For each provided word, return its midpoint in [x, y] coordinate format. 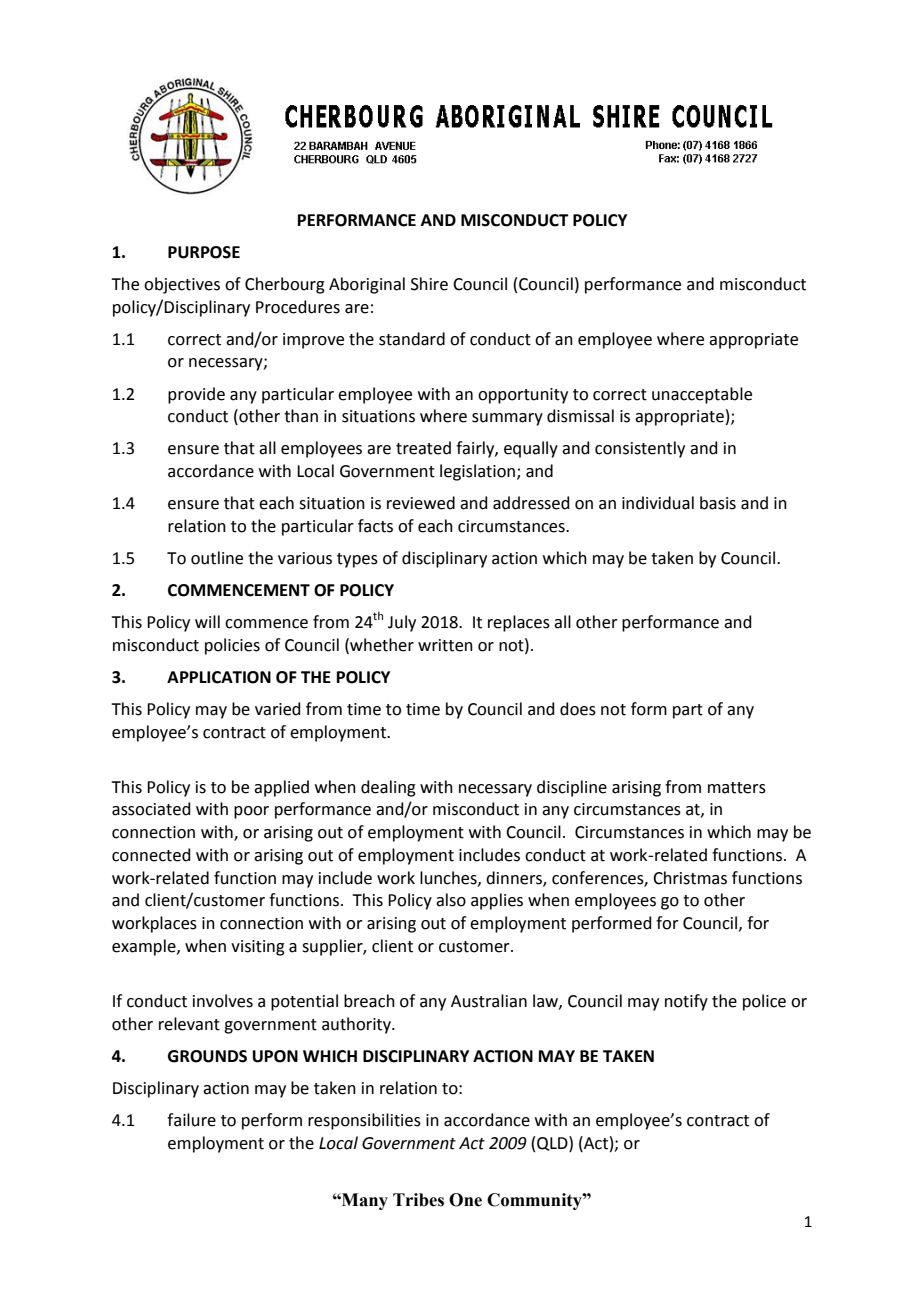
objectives [182, 285]
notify [686, 1002]
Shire [429, 284]
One [465, 1200]
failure [191, 1120]
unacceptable [702, 395]
